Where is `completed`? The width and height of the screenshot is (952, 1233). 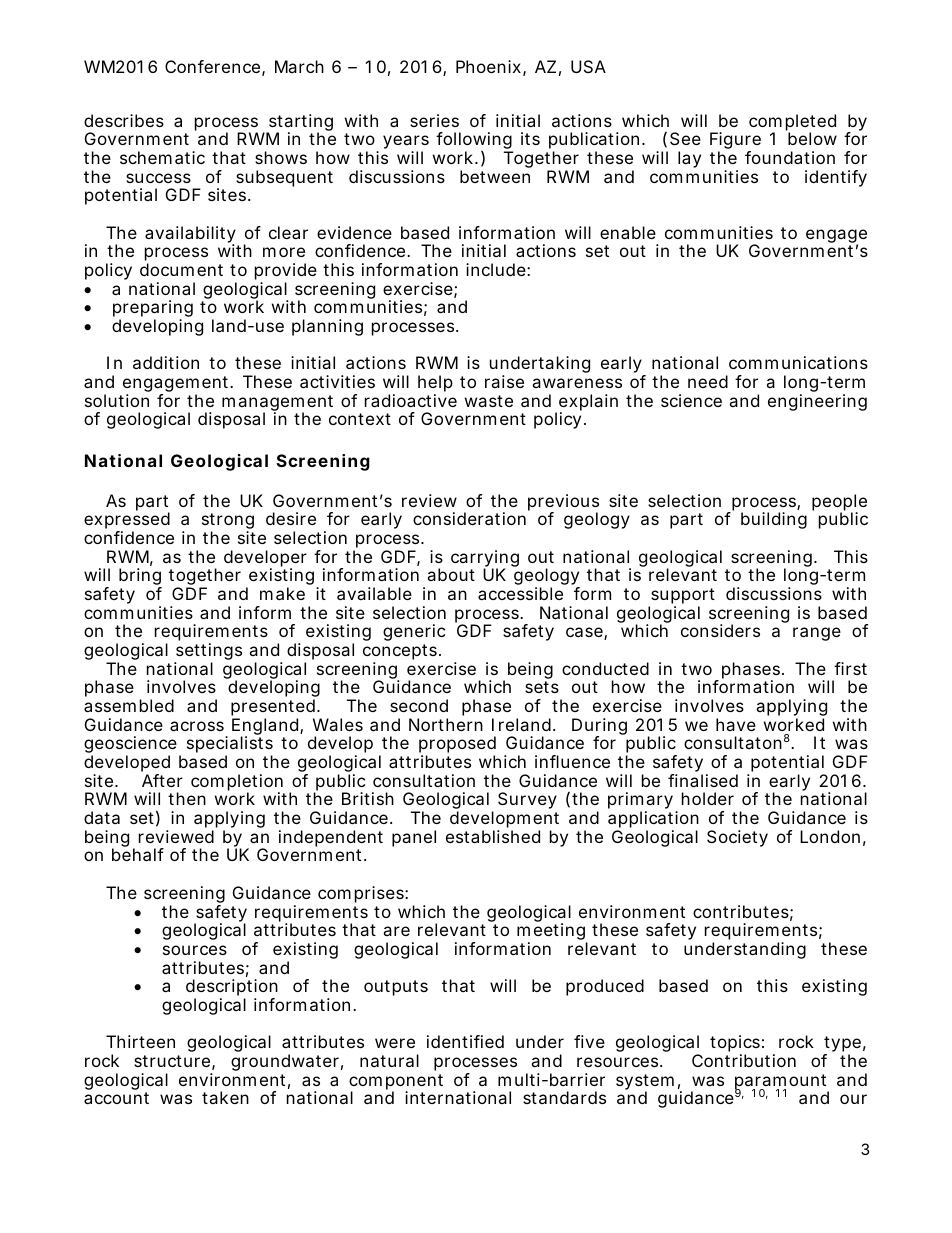 completed is located at coordinates (792, 123).
